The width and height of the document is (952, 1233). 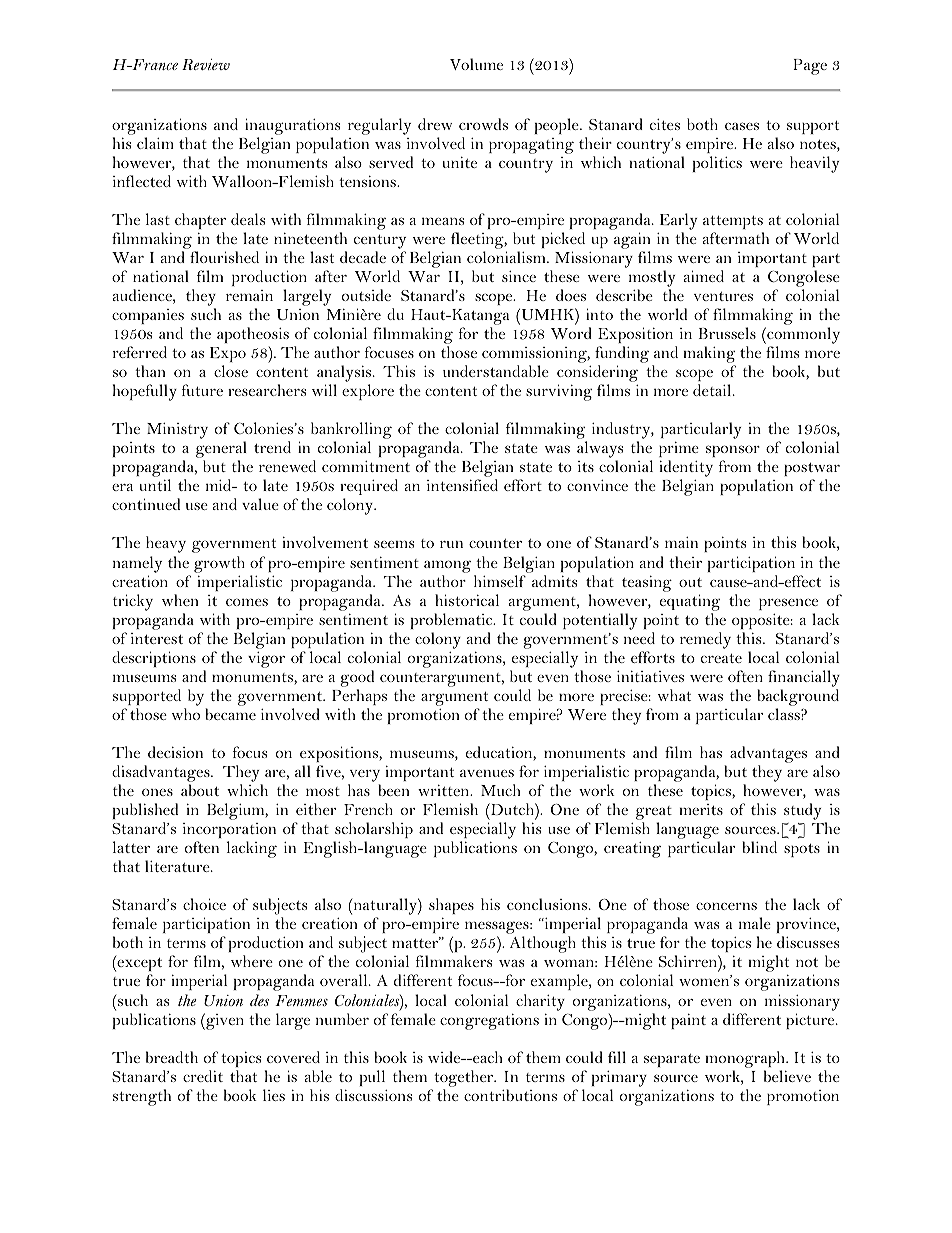 I want to click on future, so click(x=202, y=390).
